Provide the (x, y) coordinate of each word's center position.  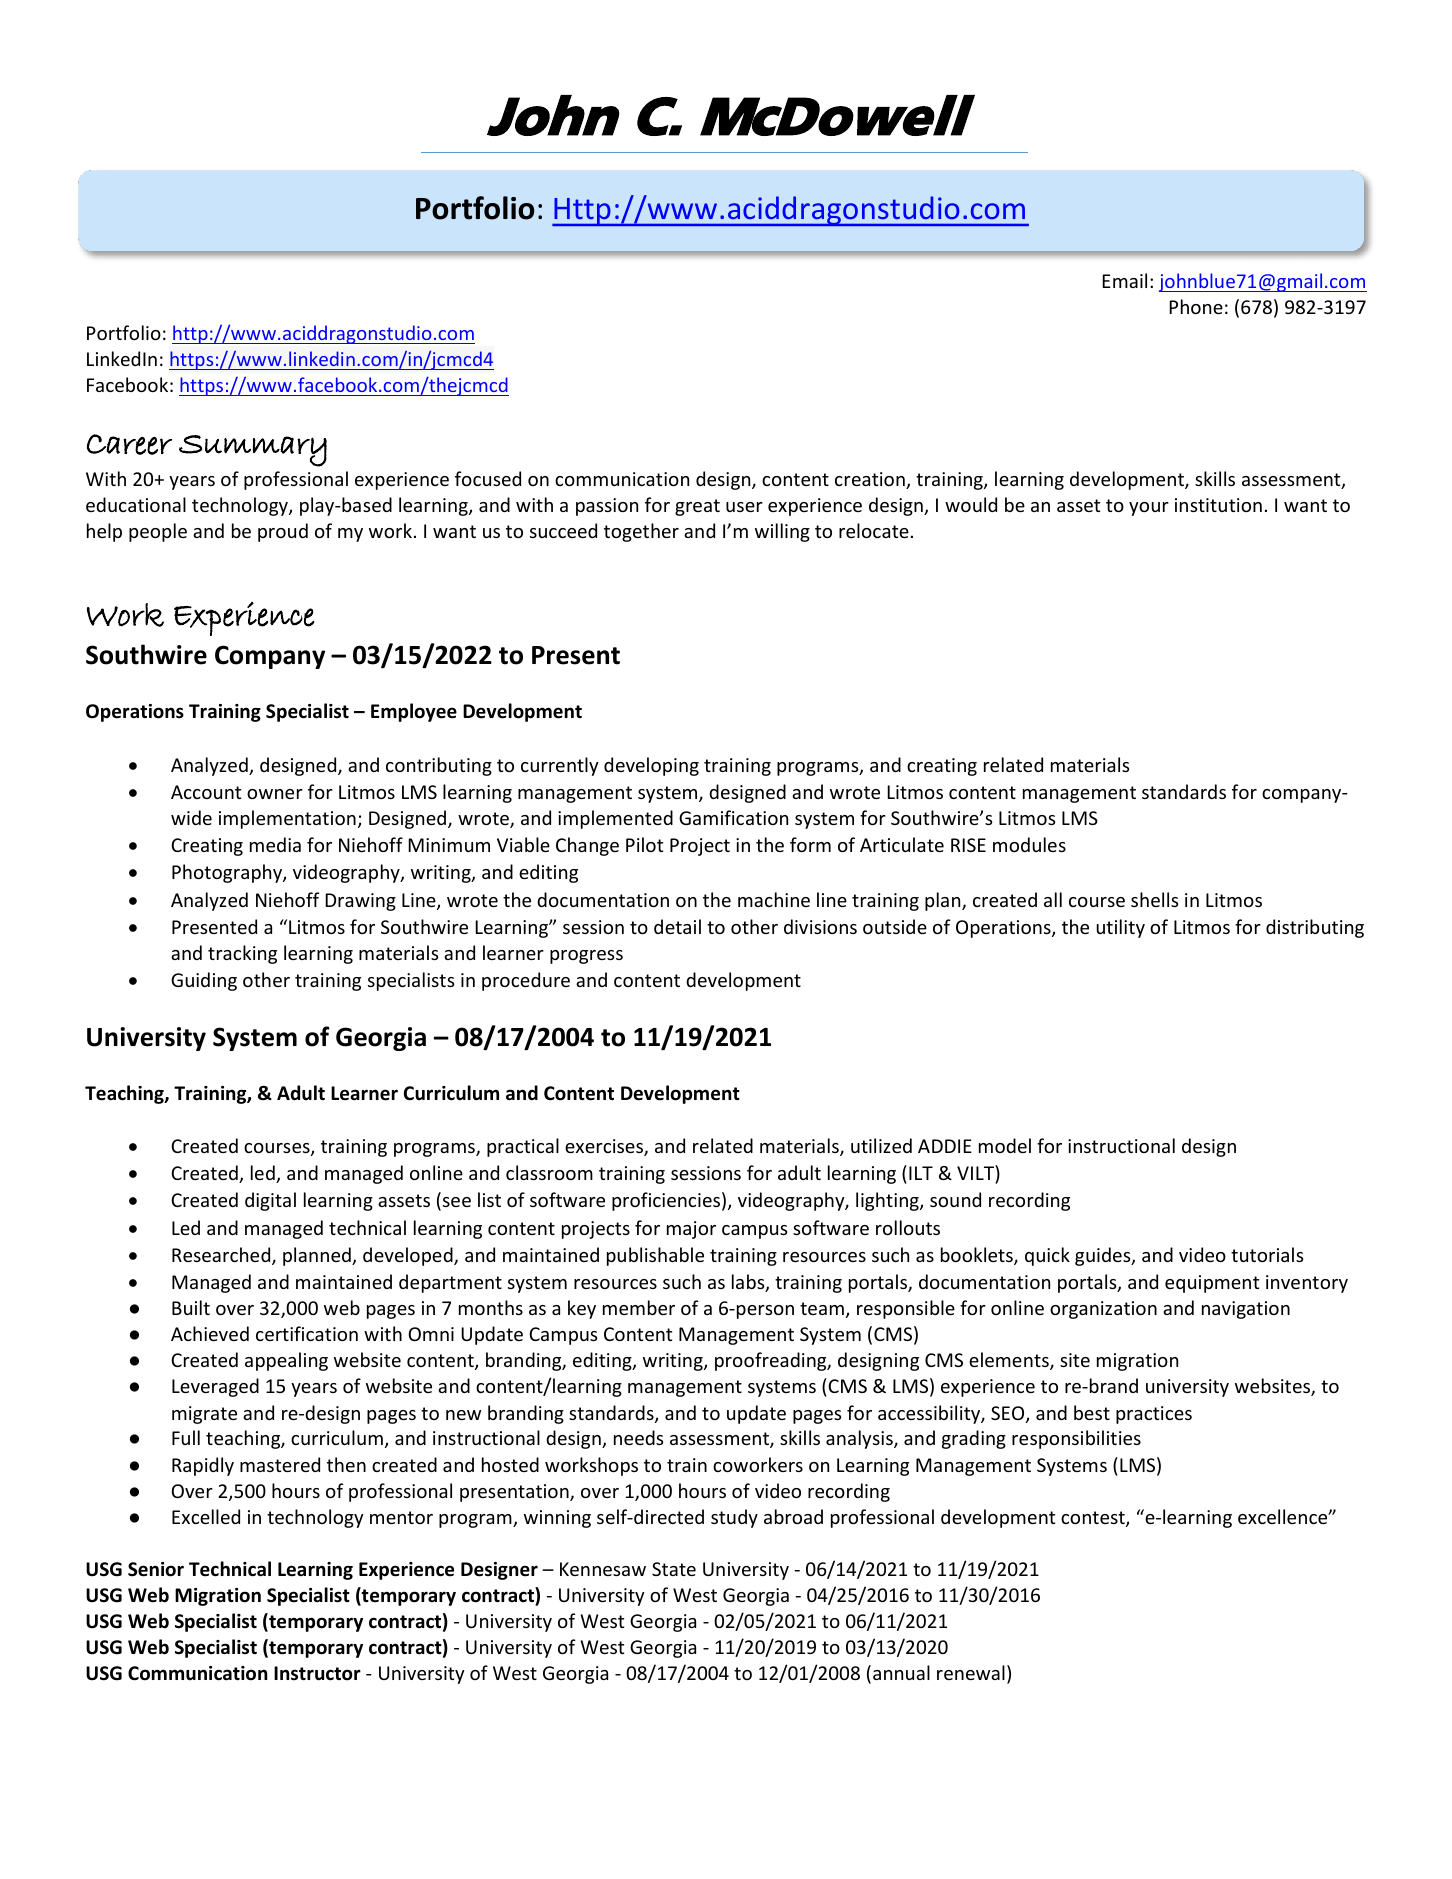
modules (1029, 844)
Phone (1196, 306)
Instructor (317, 1673)
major (691, 1230)
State (674, 1569)
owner (275, 794)
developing (651, 766)
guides (1104, 1256)
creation (871, 480)
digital (270, 1201)
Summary (253, 451)
